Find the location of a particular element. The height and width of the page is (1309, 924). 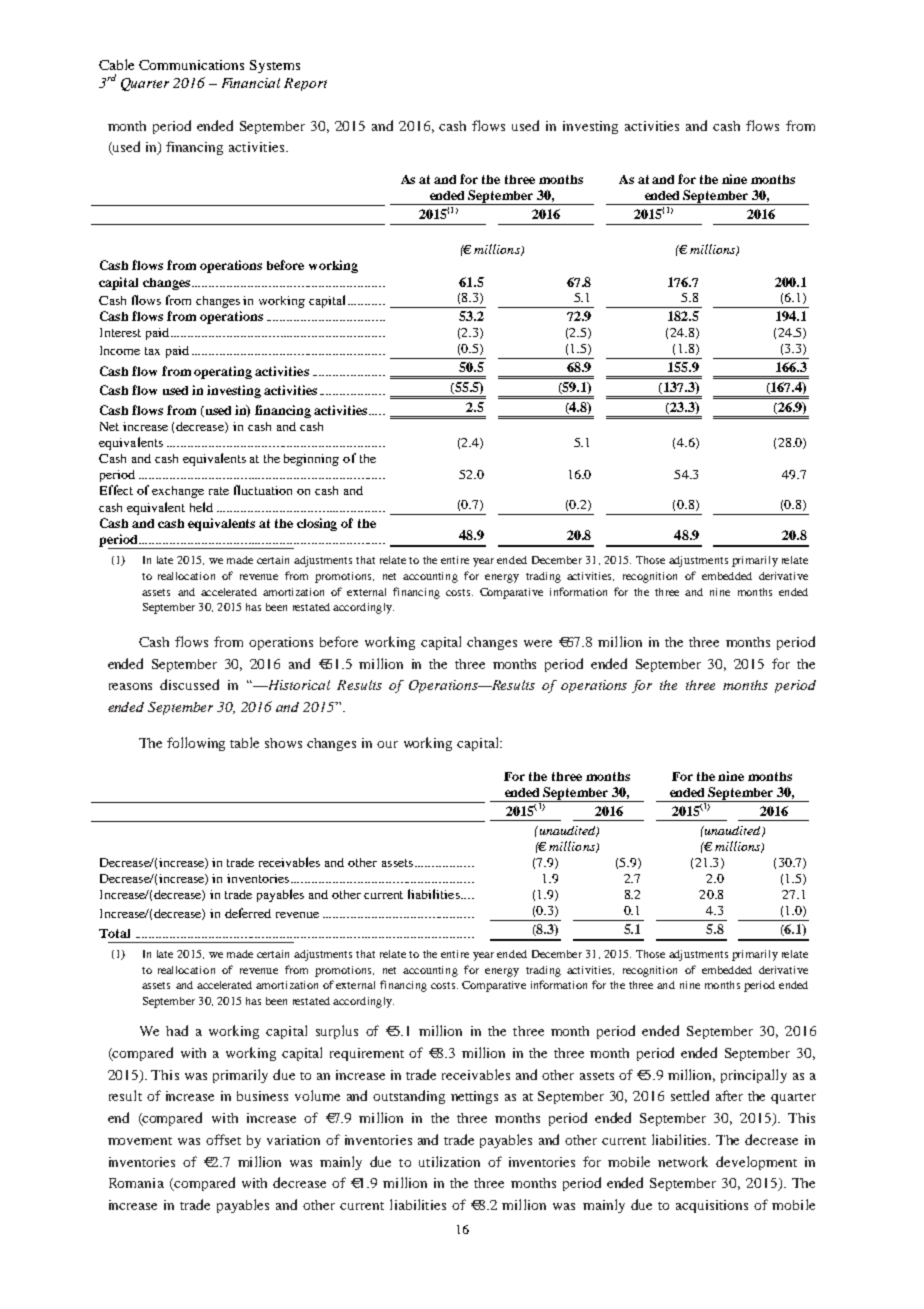

beginning is located at coordinates (311, 460).
